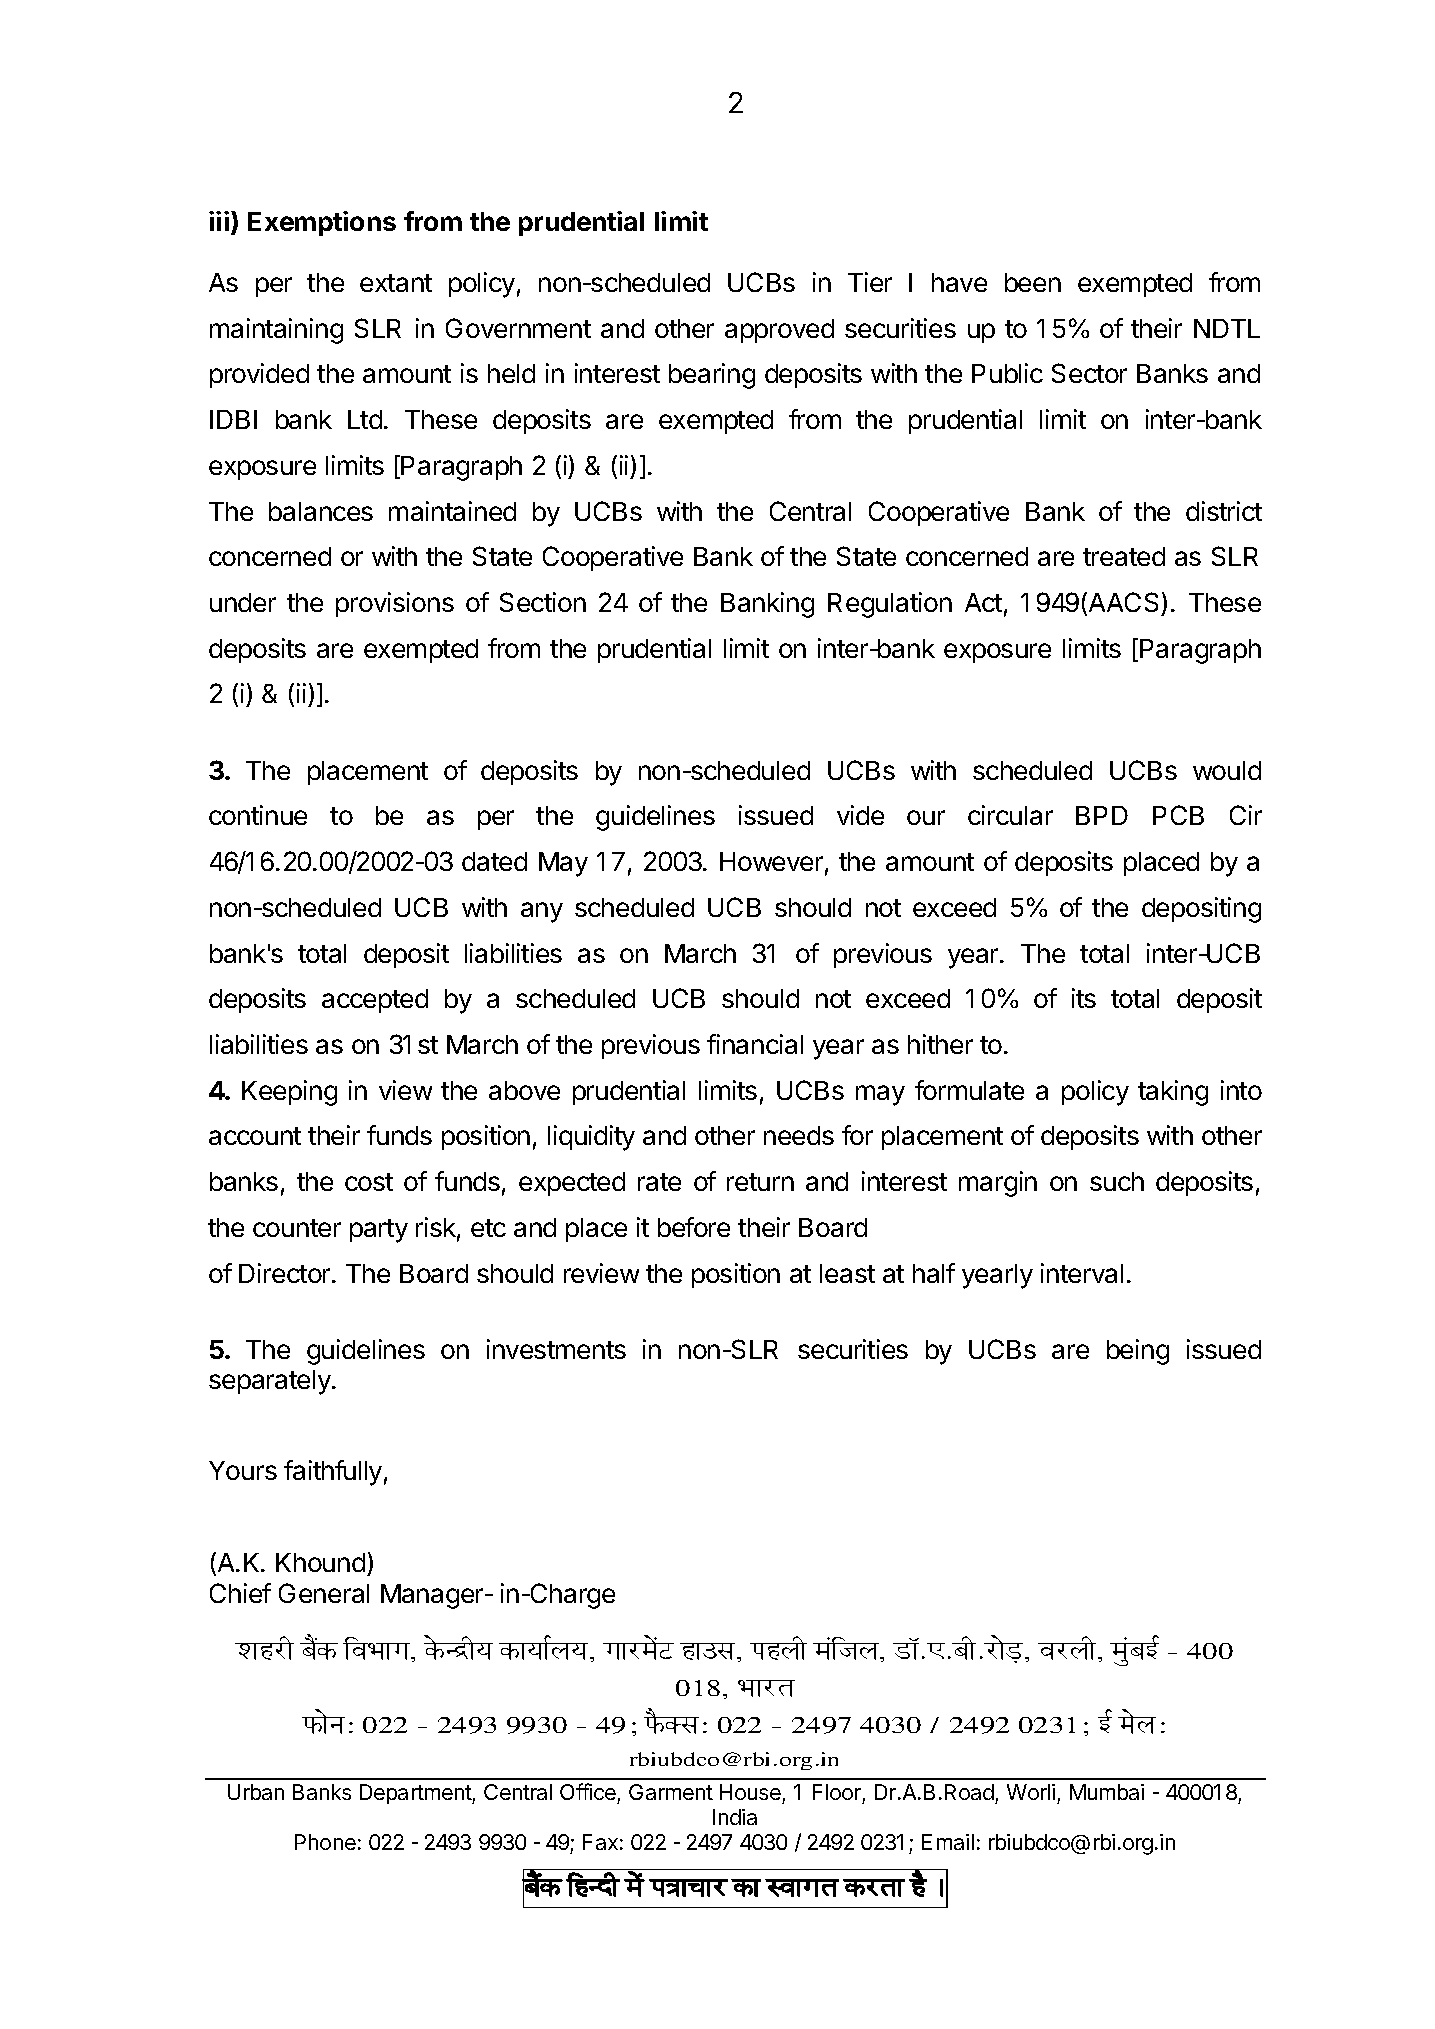  What do you see at coordinates (1033, 282) in the page?
I see `been` at bounding box center [1033, 282].
